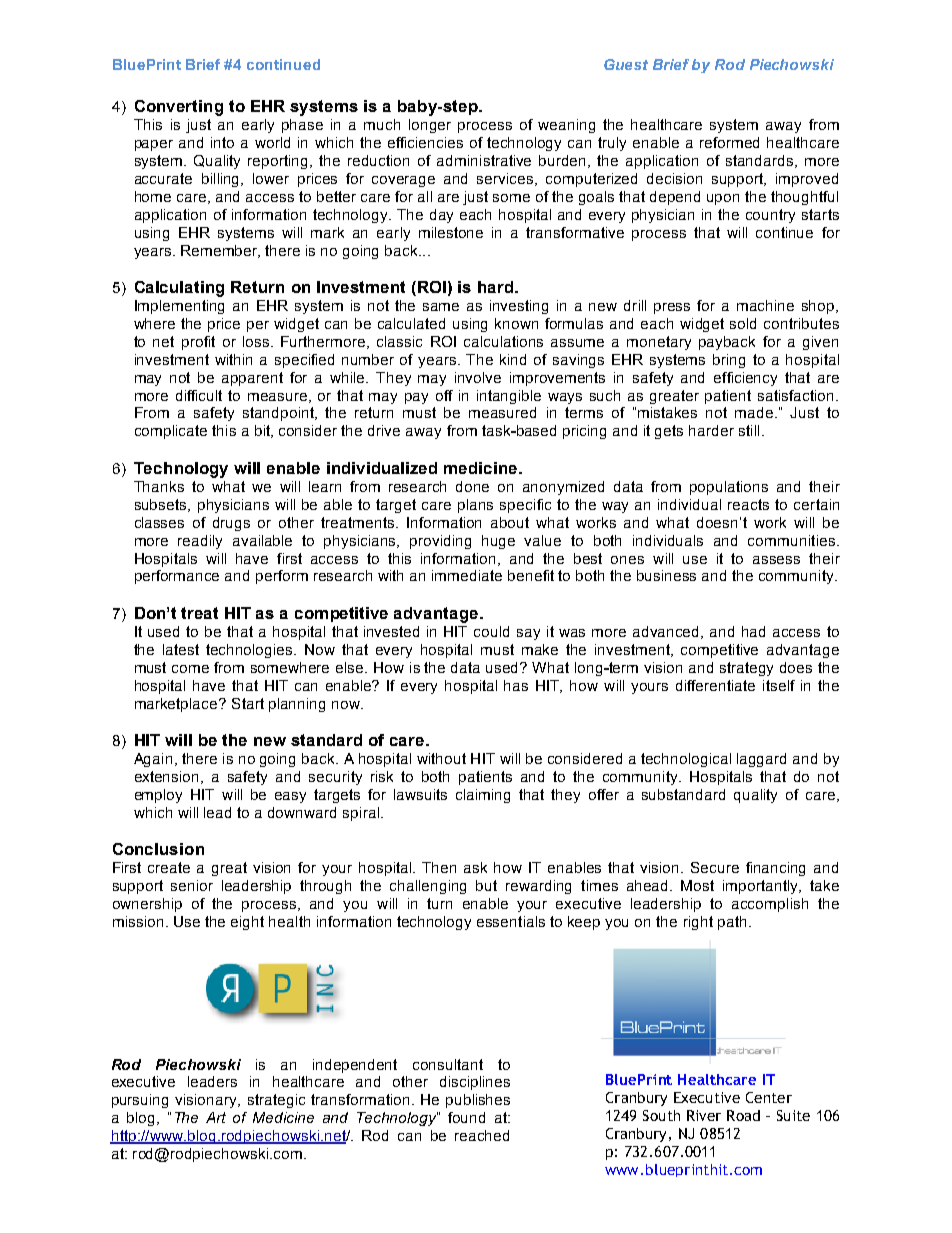  Describe the element at coordinates (179, 108) in the screenshot. I see `Converting` at that location.
